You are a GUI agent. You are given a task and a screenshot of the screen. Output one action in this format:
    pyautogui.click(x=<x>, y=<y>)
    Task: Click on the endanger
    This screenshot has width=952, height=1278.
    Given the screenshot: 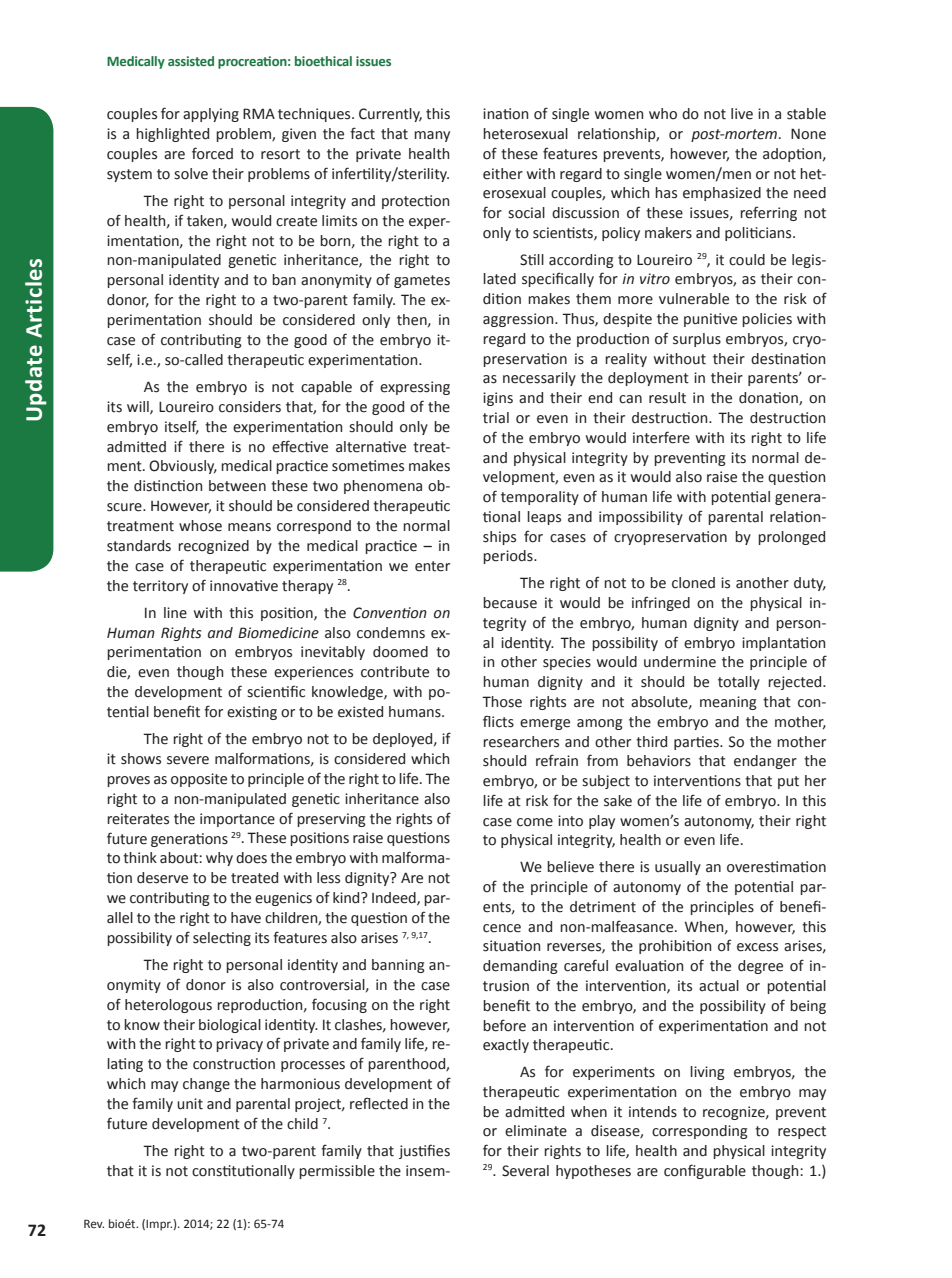 What is the action you would take?
    pyautogui.click(x=765, y=762)
